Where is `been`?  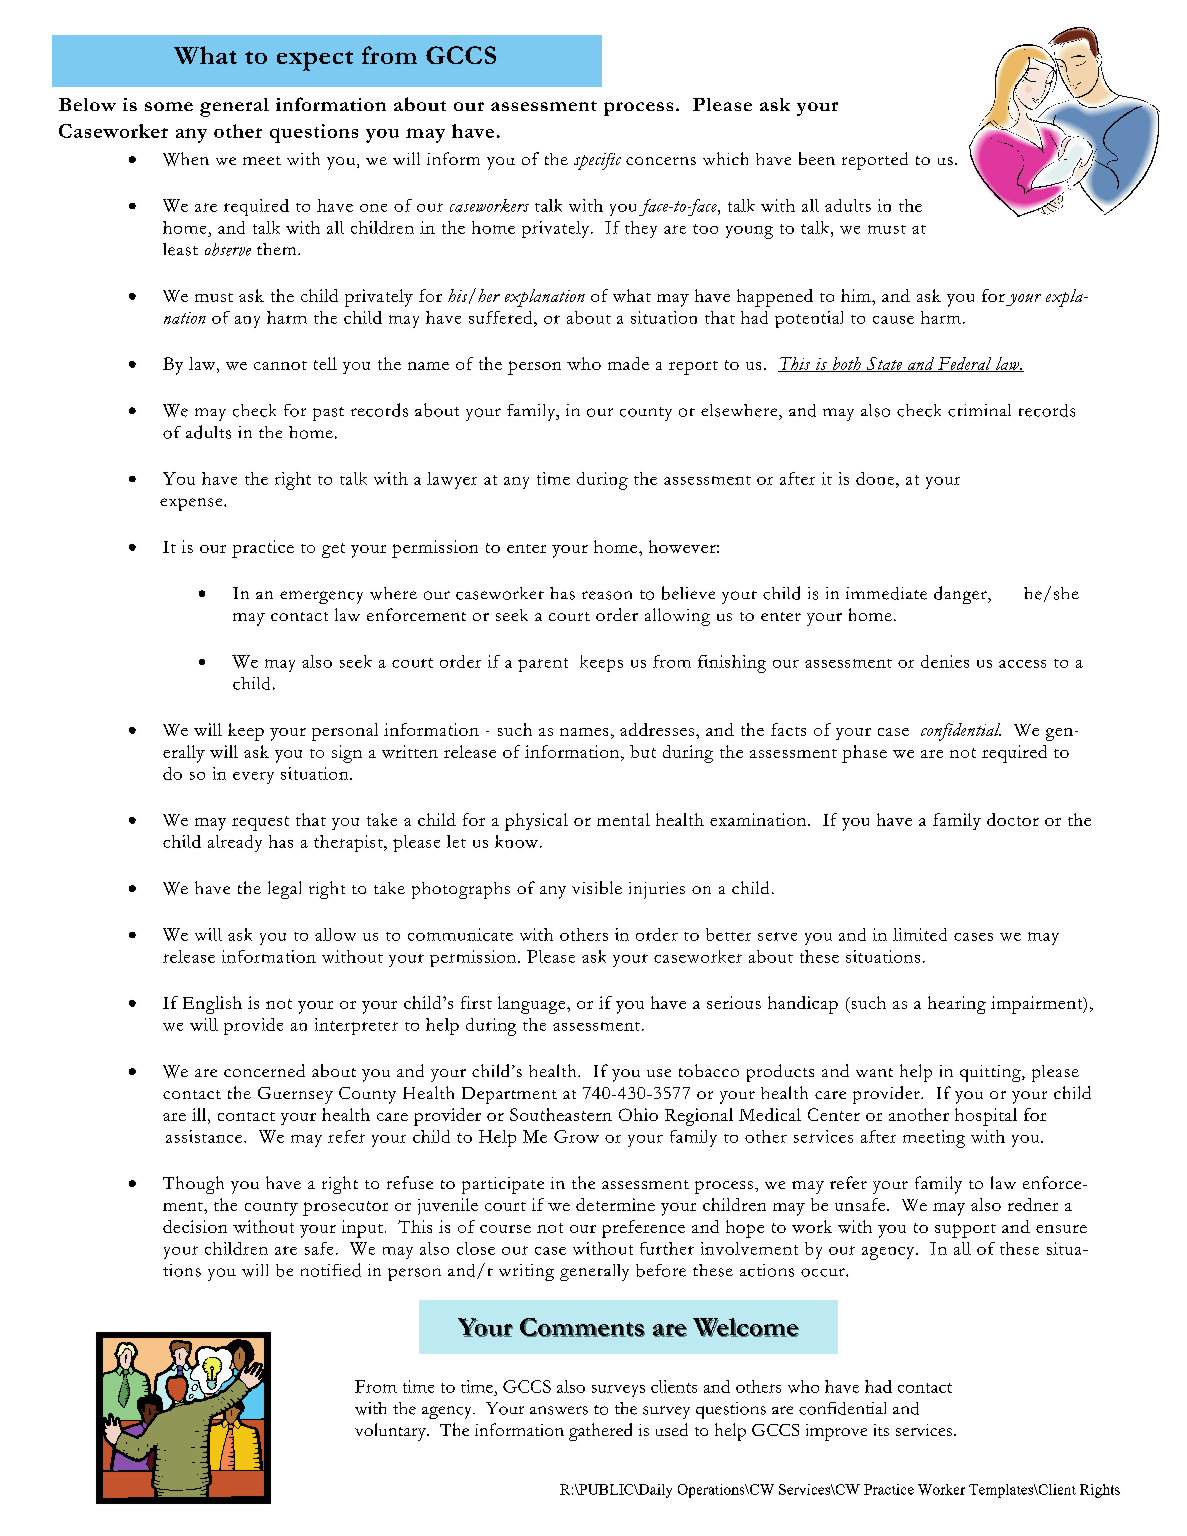 been is located at coordinates (817, 158).
